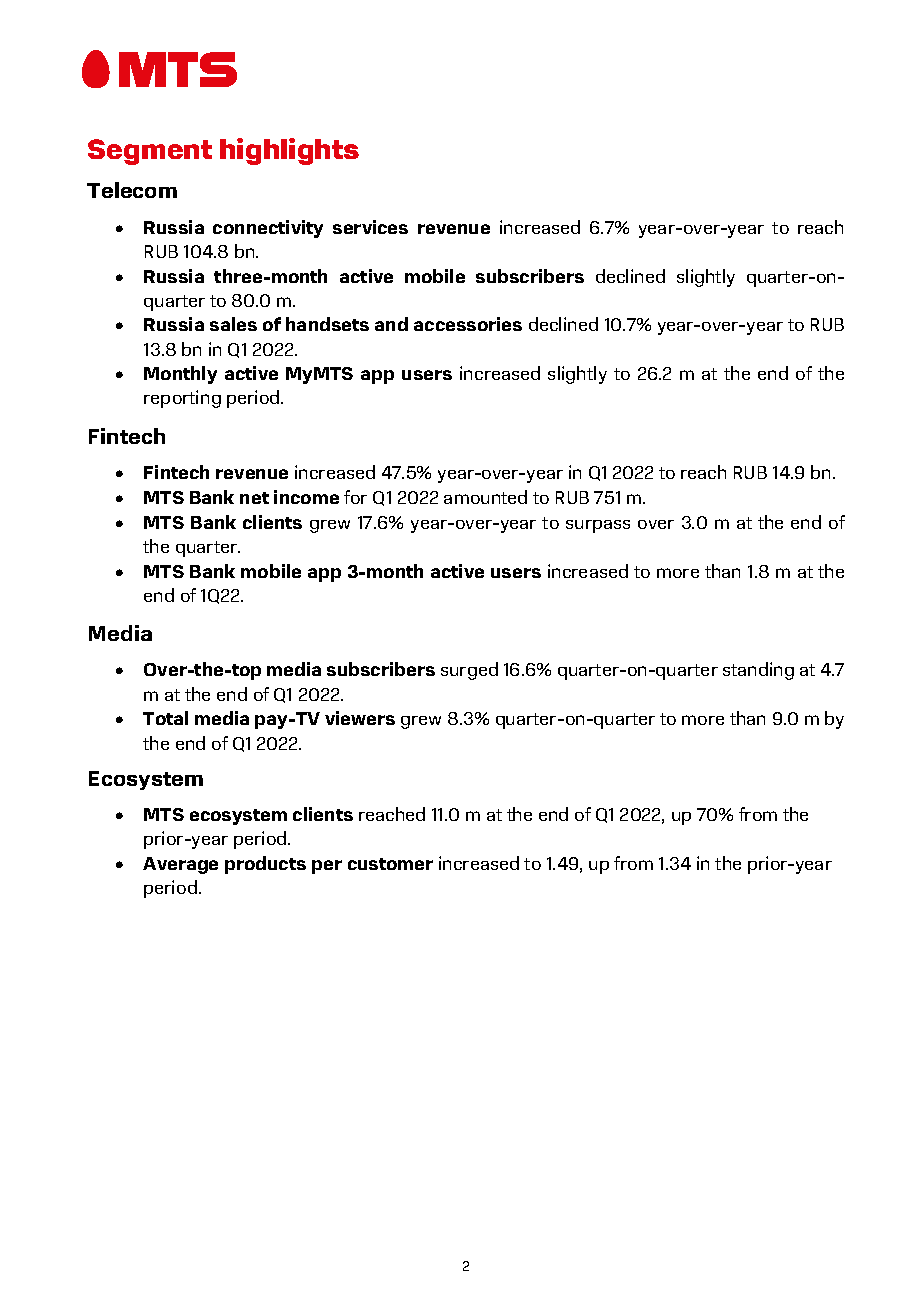 The height and width of the screenshot is (1308, 924). I want to click on products, so click(265, 865).
